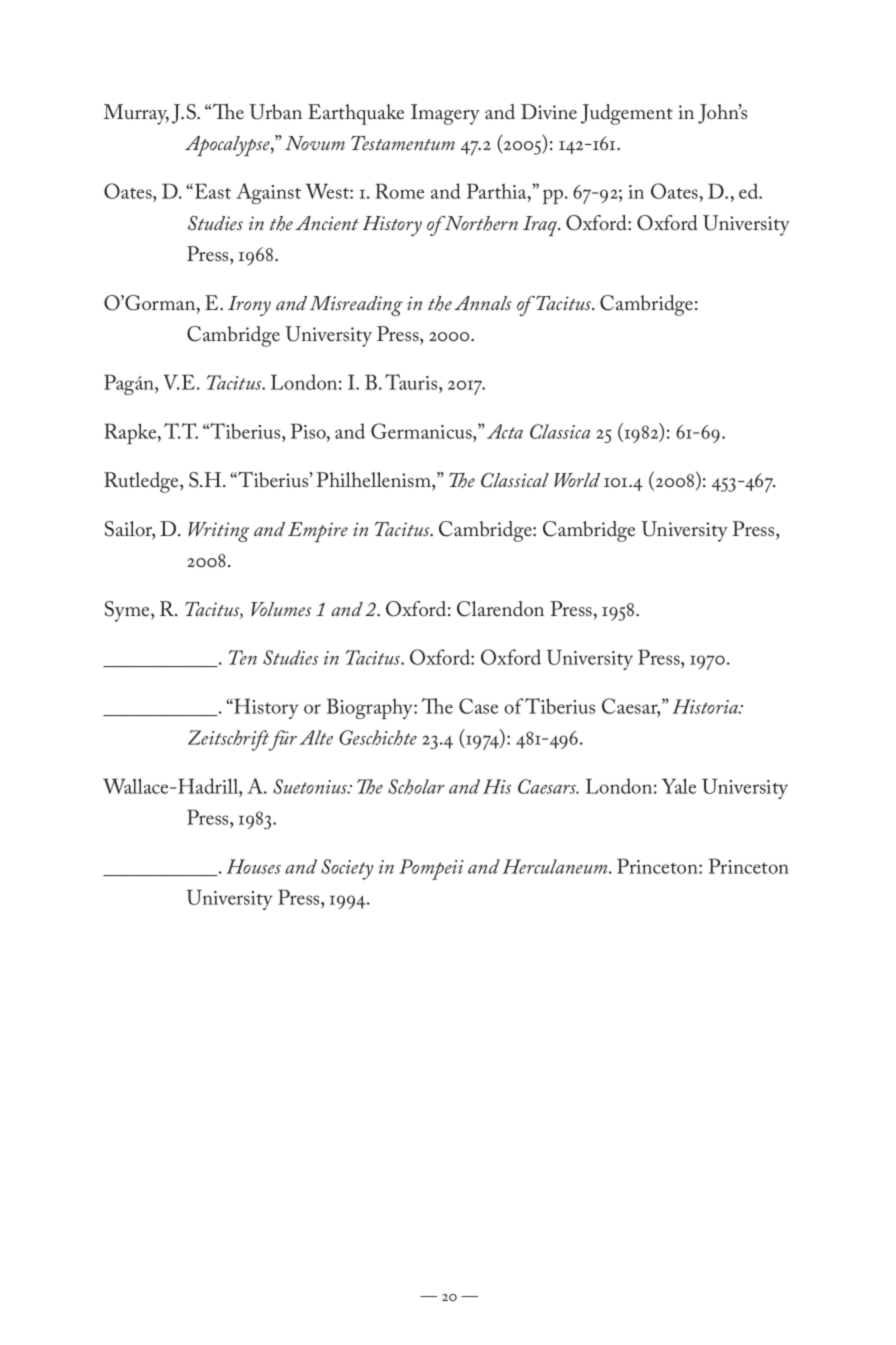 Image resolution: width=896 pixels, height=1345 pixels. I want to click on Pompeii, so click(431, 869).
